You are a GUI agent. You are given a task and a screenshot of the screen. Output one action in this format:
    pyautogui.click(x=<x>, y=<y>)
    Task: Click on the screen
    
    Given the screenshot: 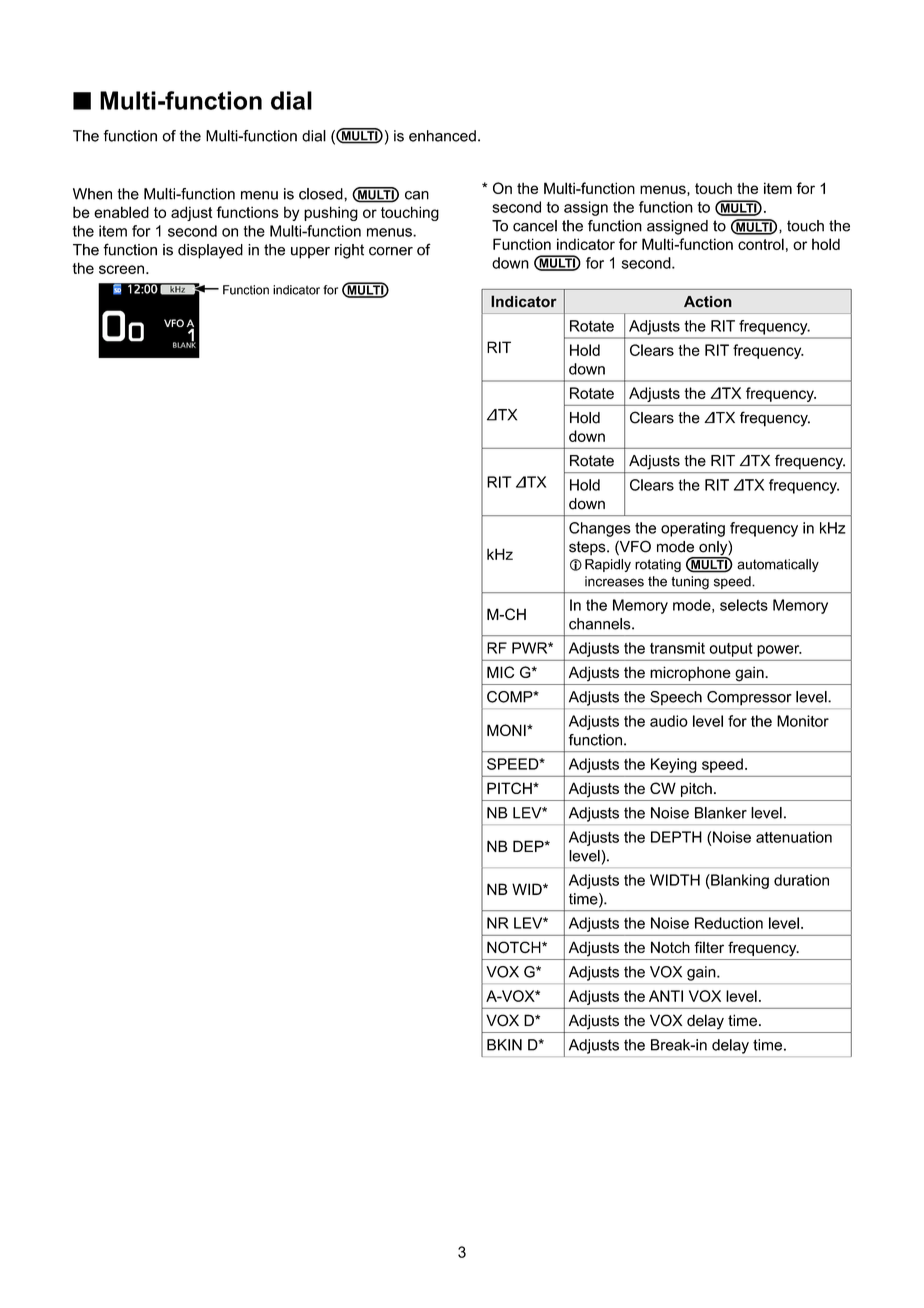 What is the action you would take?
    pyautogui.click(x=121, y=269)
